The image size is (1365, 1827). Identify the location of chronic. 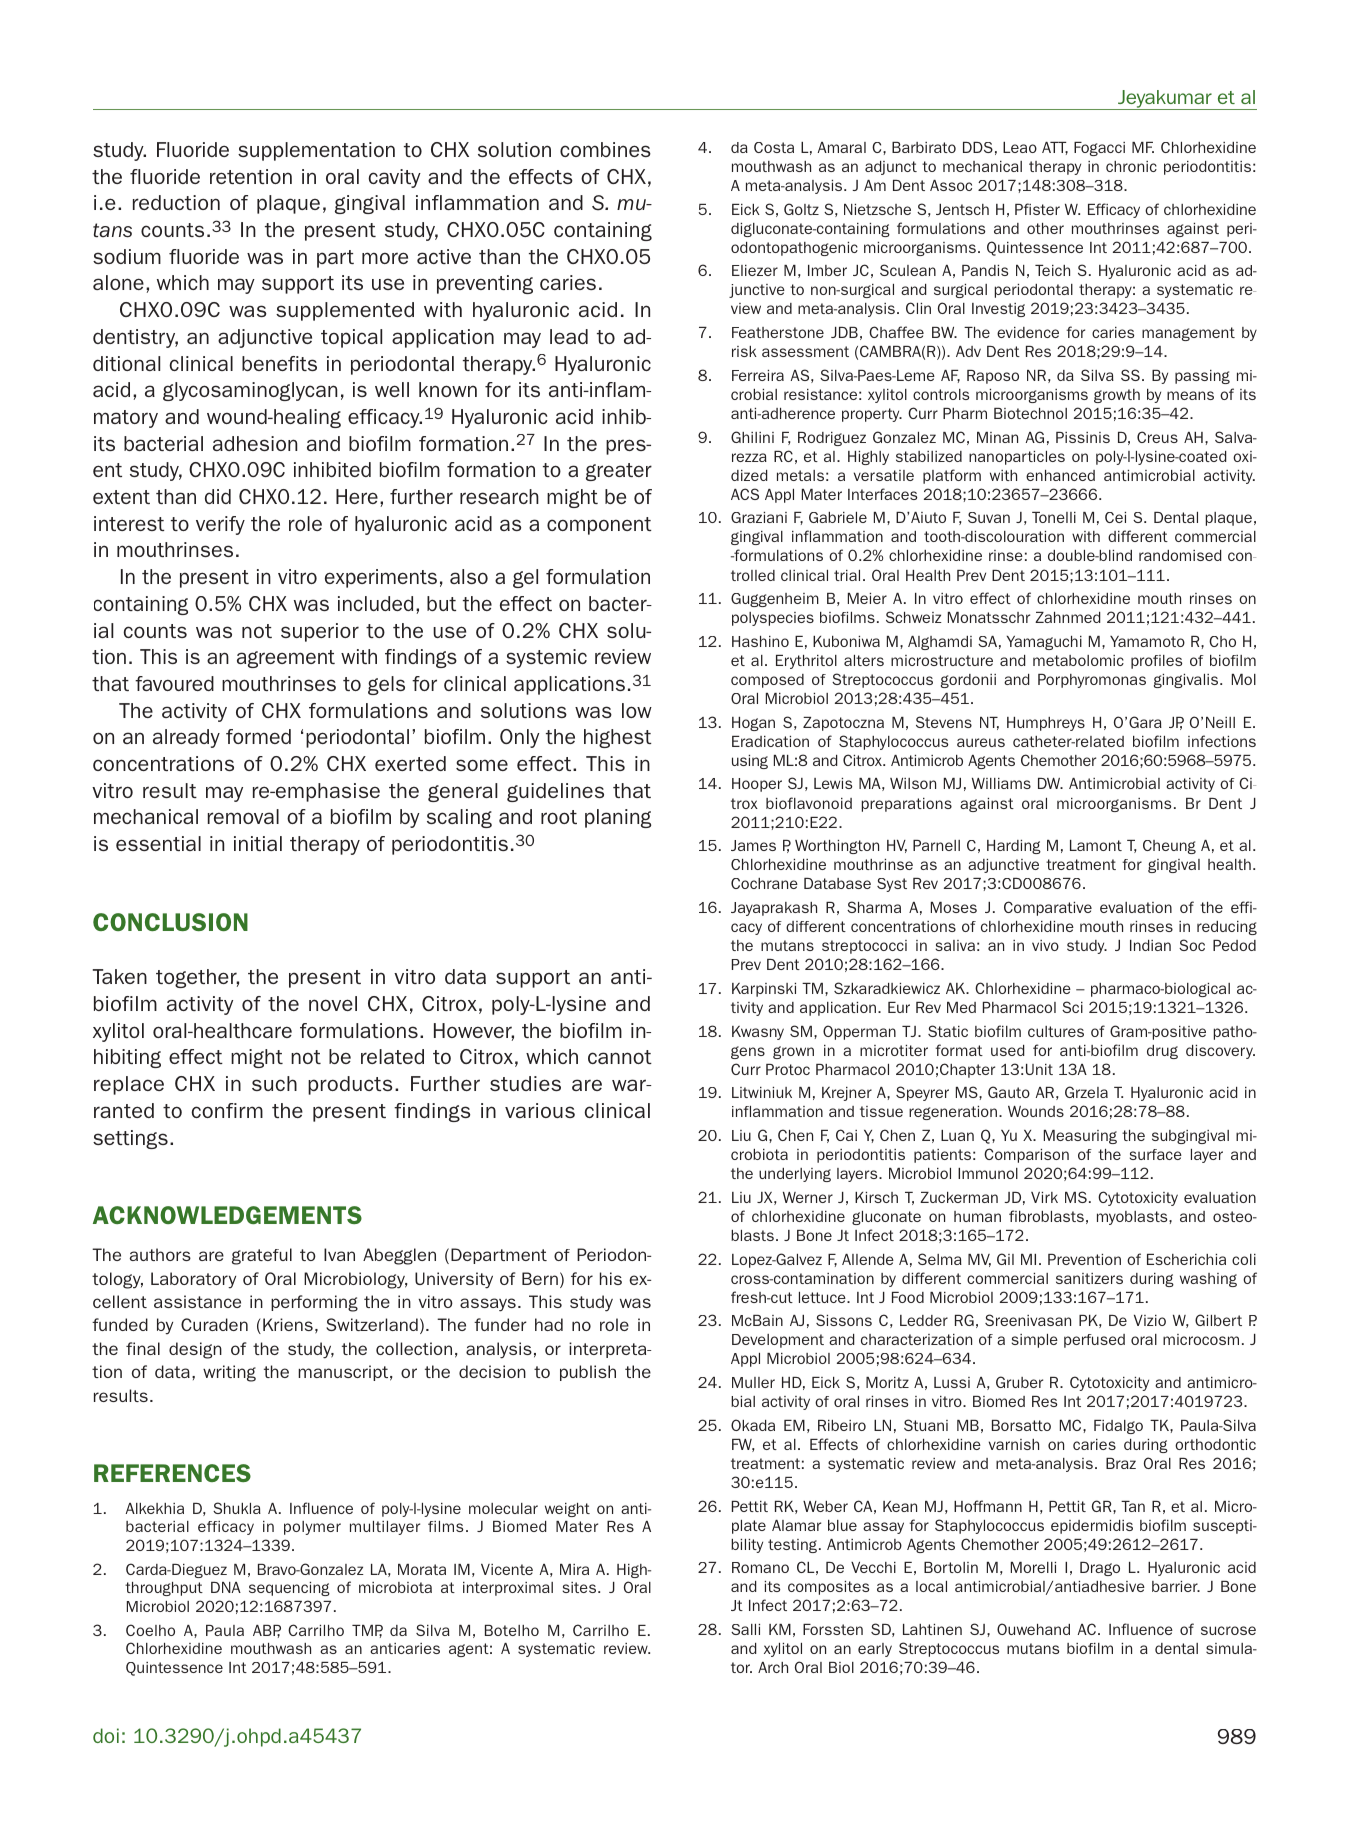
(1131, 166).
